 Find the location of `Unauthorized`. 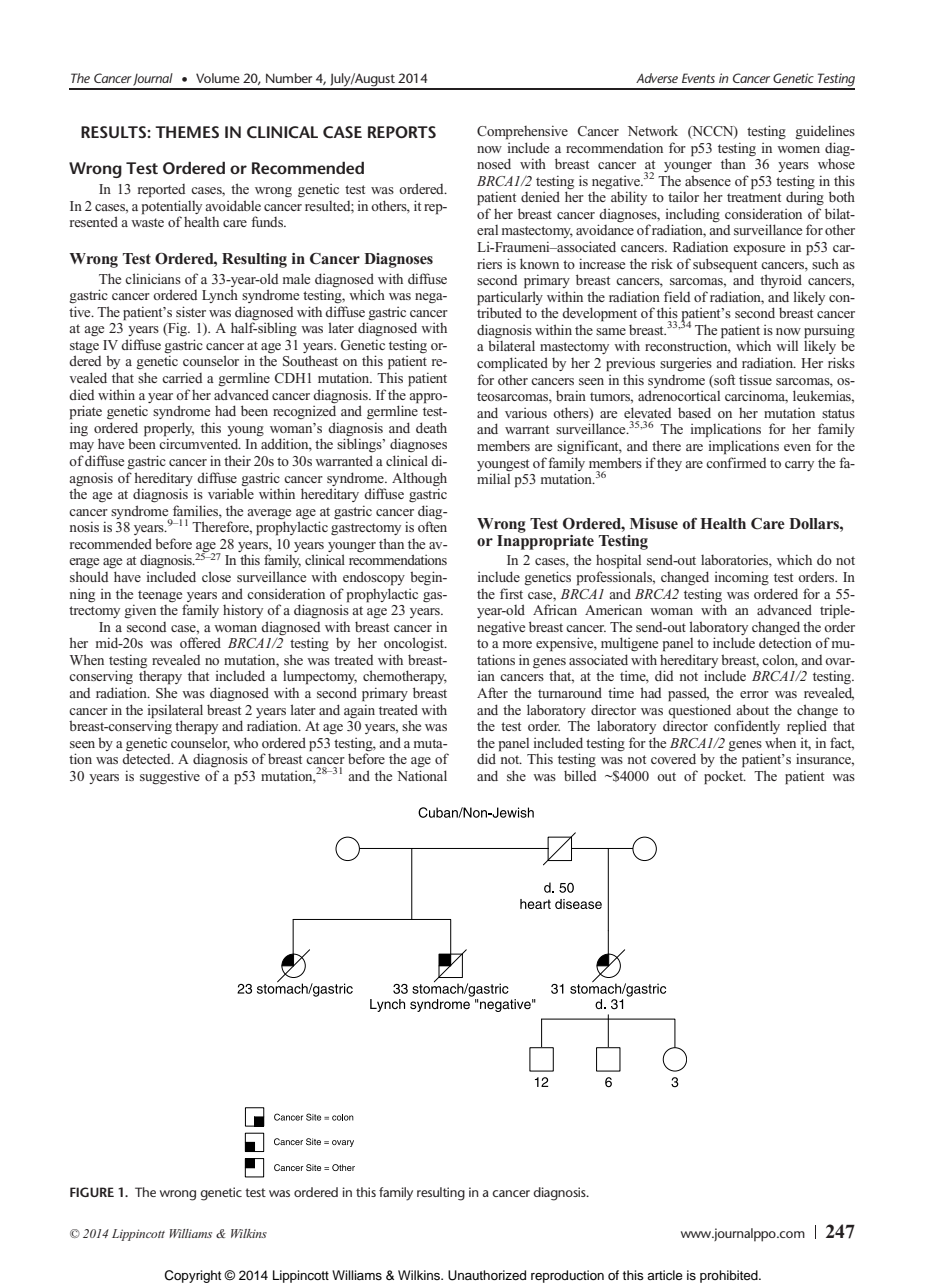

Unauthorized is located at coordinates (487, 1275).
